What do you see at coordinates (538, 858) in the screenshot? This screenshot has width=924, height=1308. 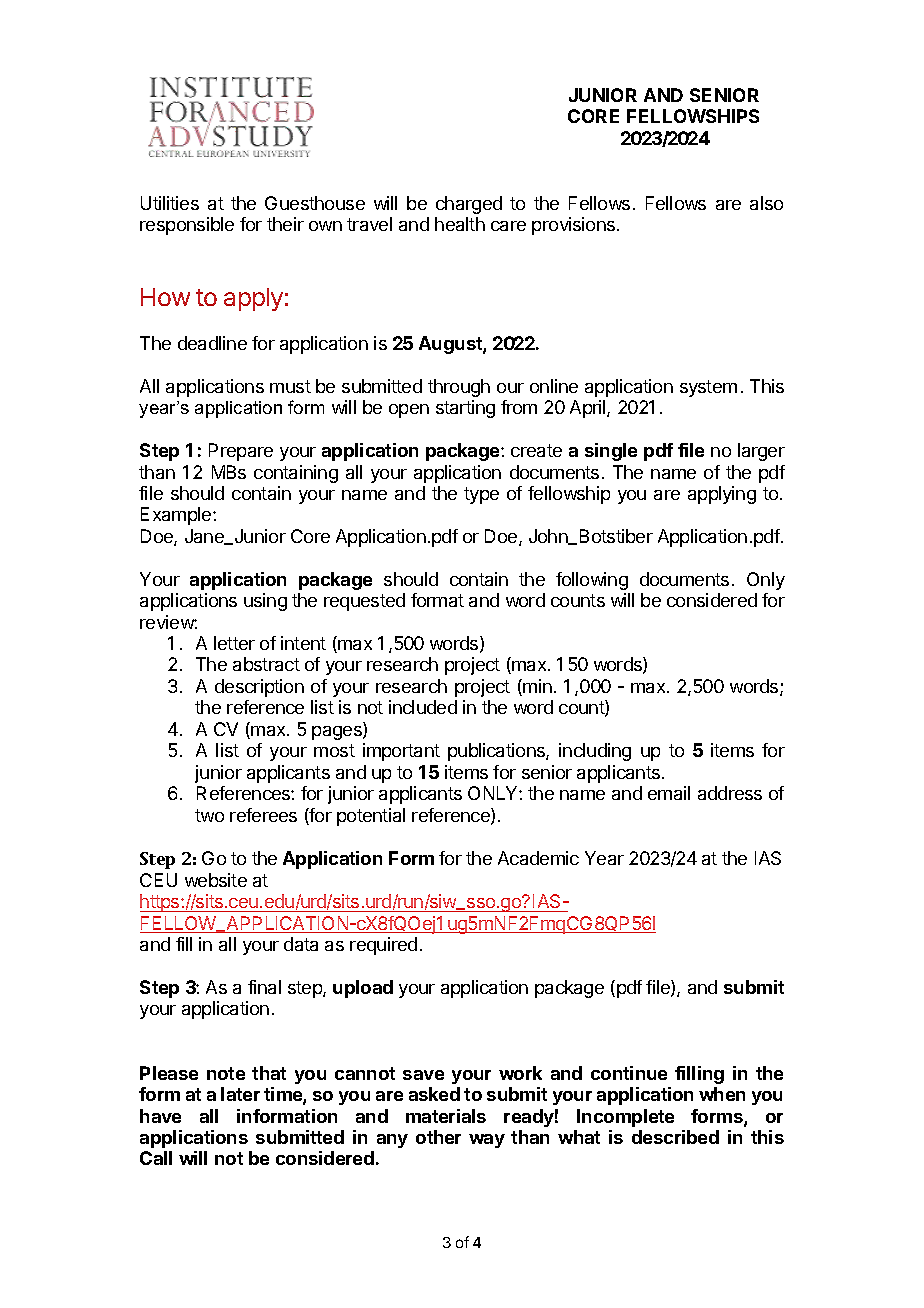 I see `Academic` at bounding box center [538, 858].
